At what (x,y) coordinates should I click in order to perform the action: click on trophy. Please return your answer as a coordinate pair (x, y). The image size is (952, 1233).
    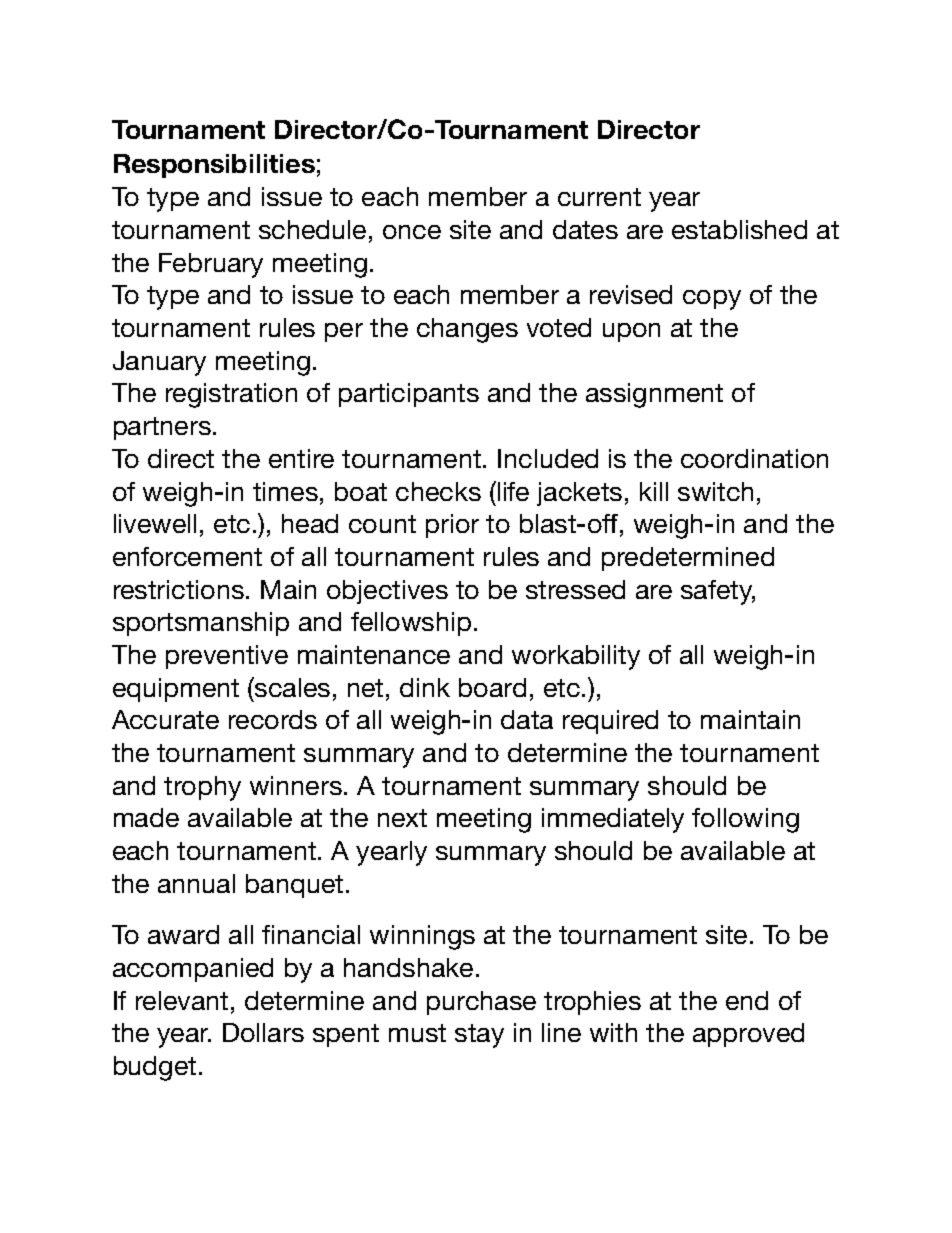
    Looking at the image, I should click on (202, 788).
